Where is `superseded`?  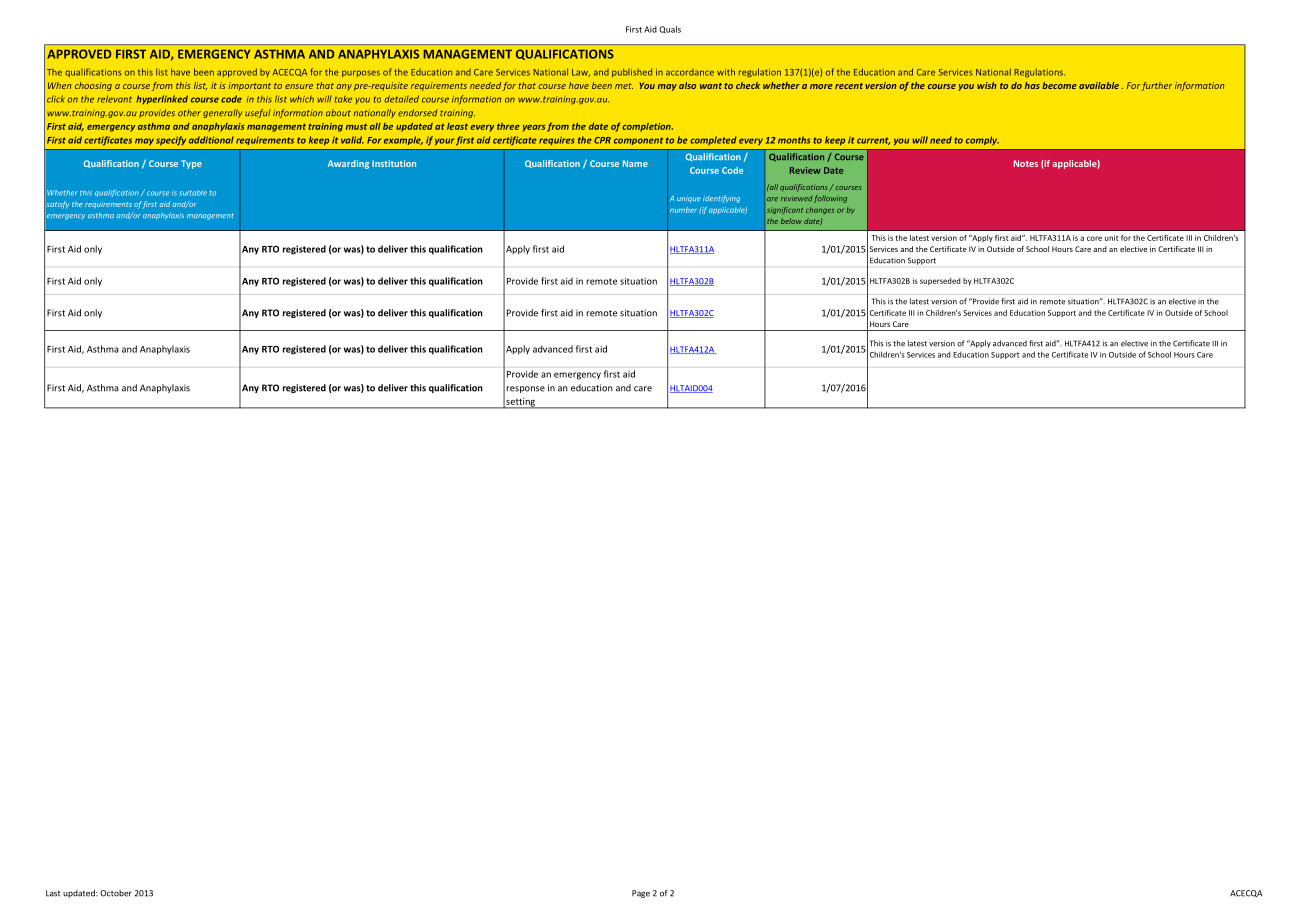 superseded is located at coordinates (940, 281).
